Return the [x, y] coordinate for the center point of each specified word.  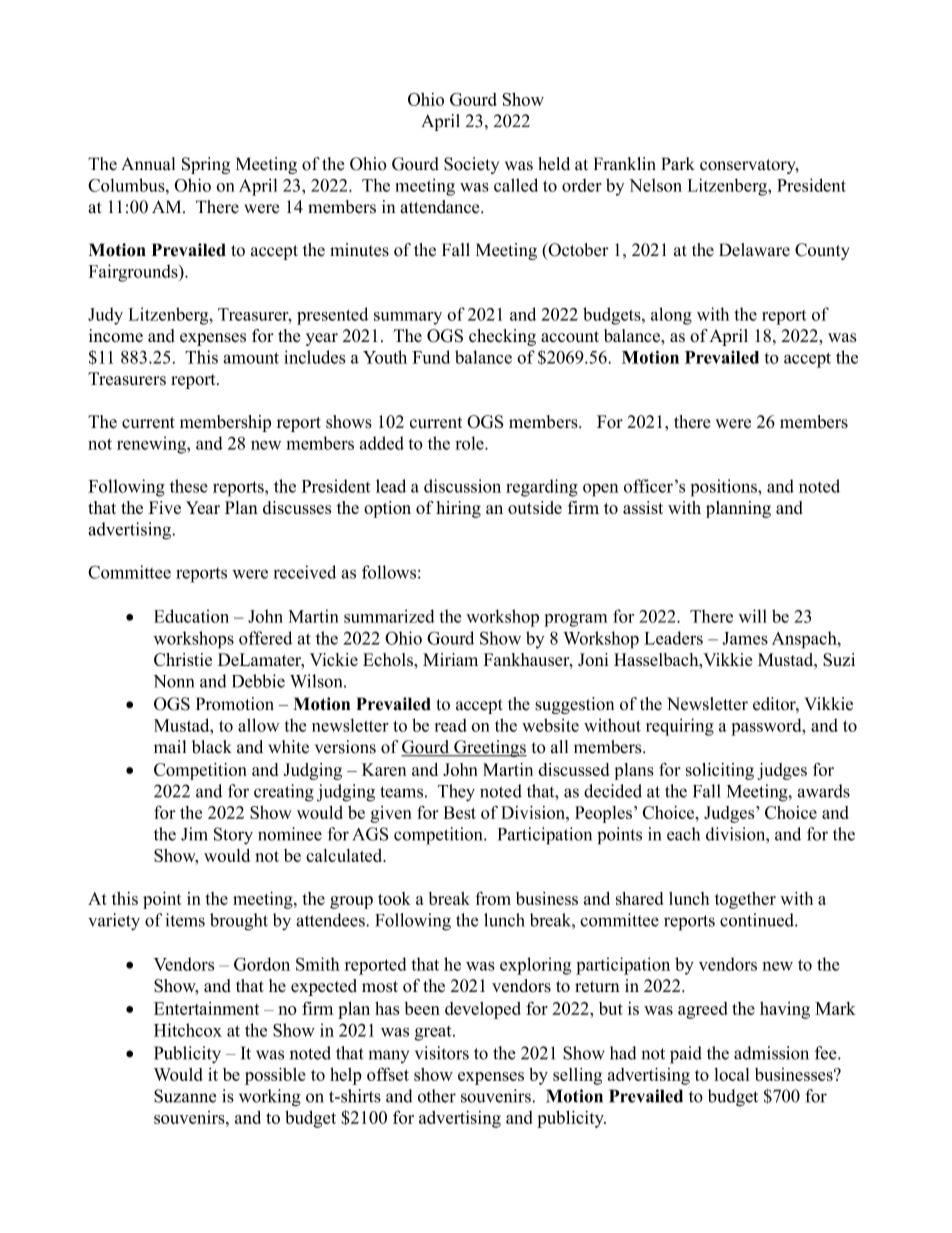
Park [678, 164]
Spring [206, 165]
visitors [442, 1053]
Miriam [450, 659]
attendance [441, 207]
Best [460, 812]
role [470, 443]
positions [725, 488]
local [732, 1074]
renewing [152, 445]
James [745, 638]
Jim [194, 834]
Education [191, 616]
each [683, 834]
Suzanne [185, 1096]
